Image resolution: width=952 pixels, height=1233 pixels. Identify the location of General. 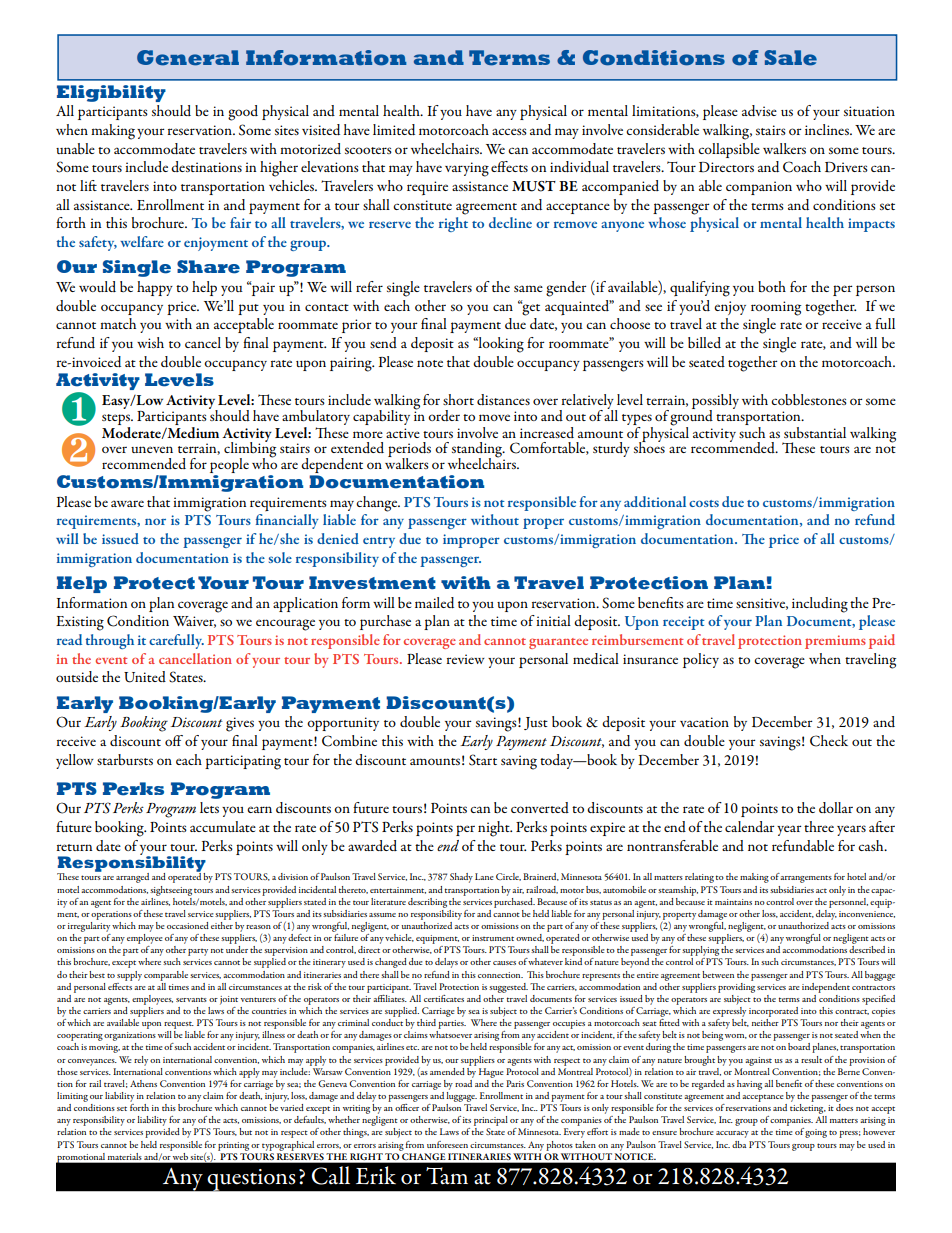
(188, 58).
